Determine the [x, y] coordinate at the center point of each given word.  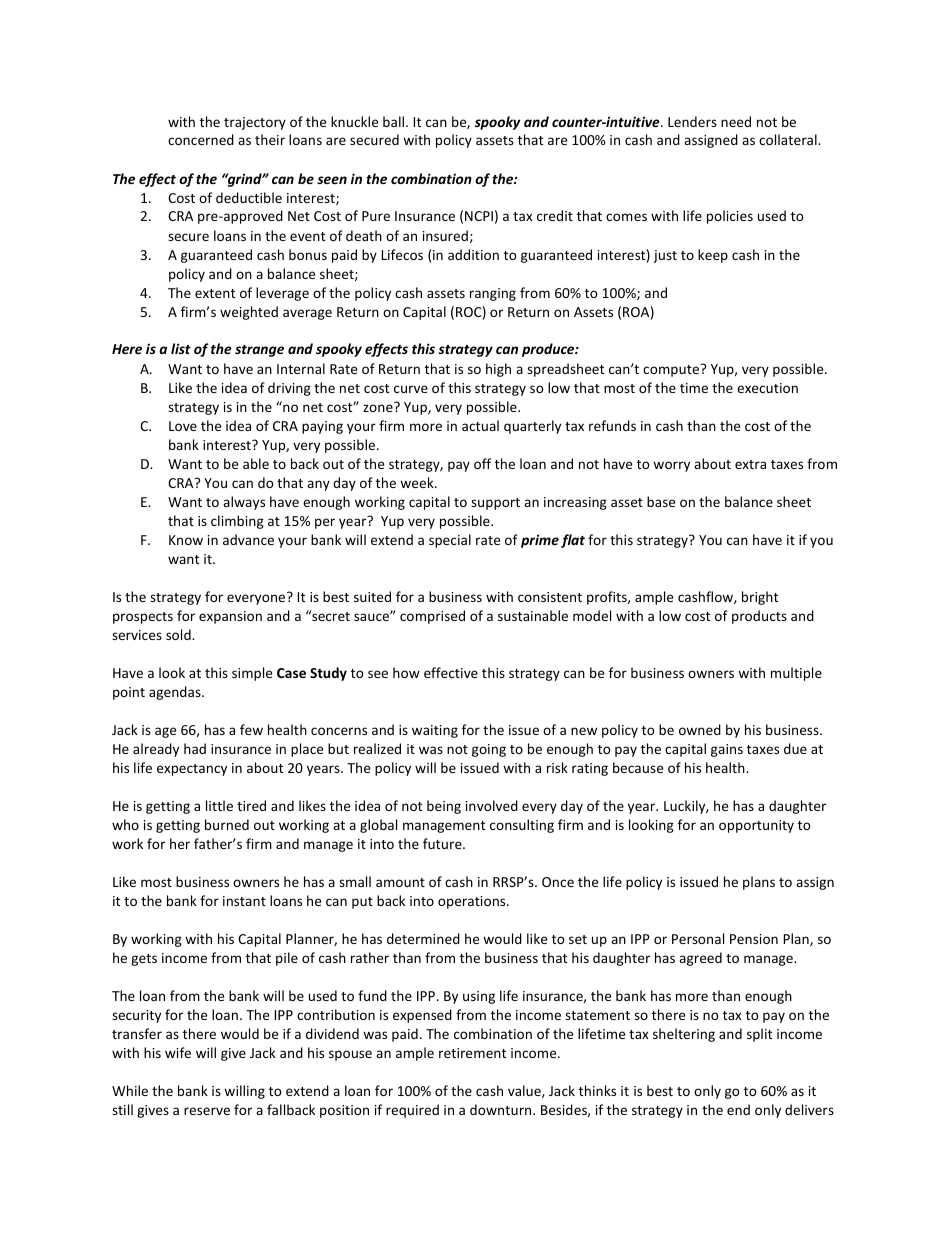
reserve [207, 1111]
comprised [432, 617]
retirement [472, 1053]
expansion [230, 617]
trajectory [255, 123]
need [736, 121]
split [759, 1035]
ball [395, 121]
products [759, 617]
